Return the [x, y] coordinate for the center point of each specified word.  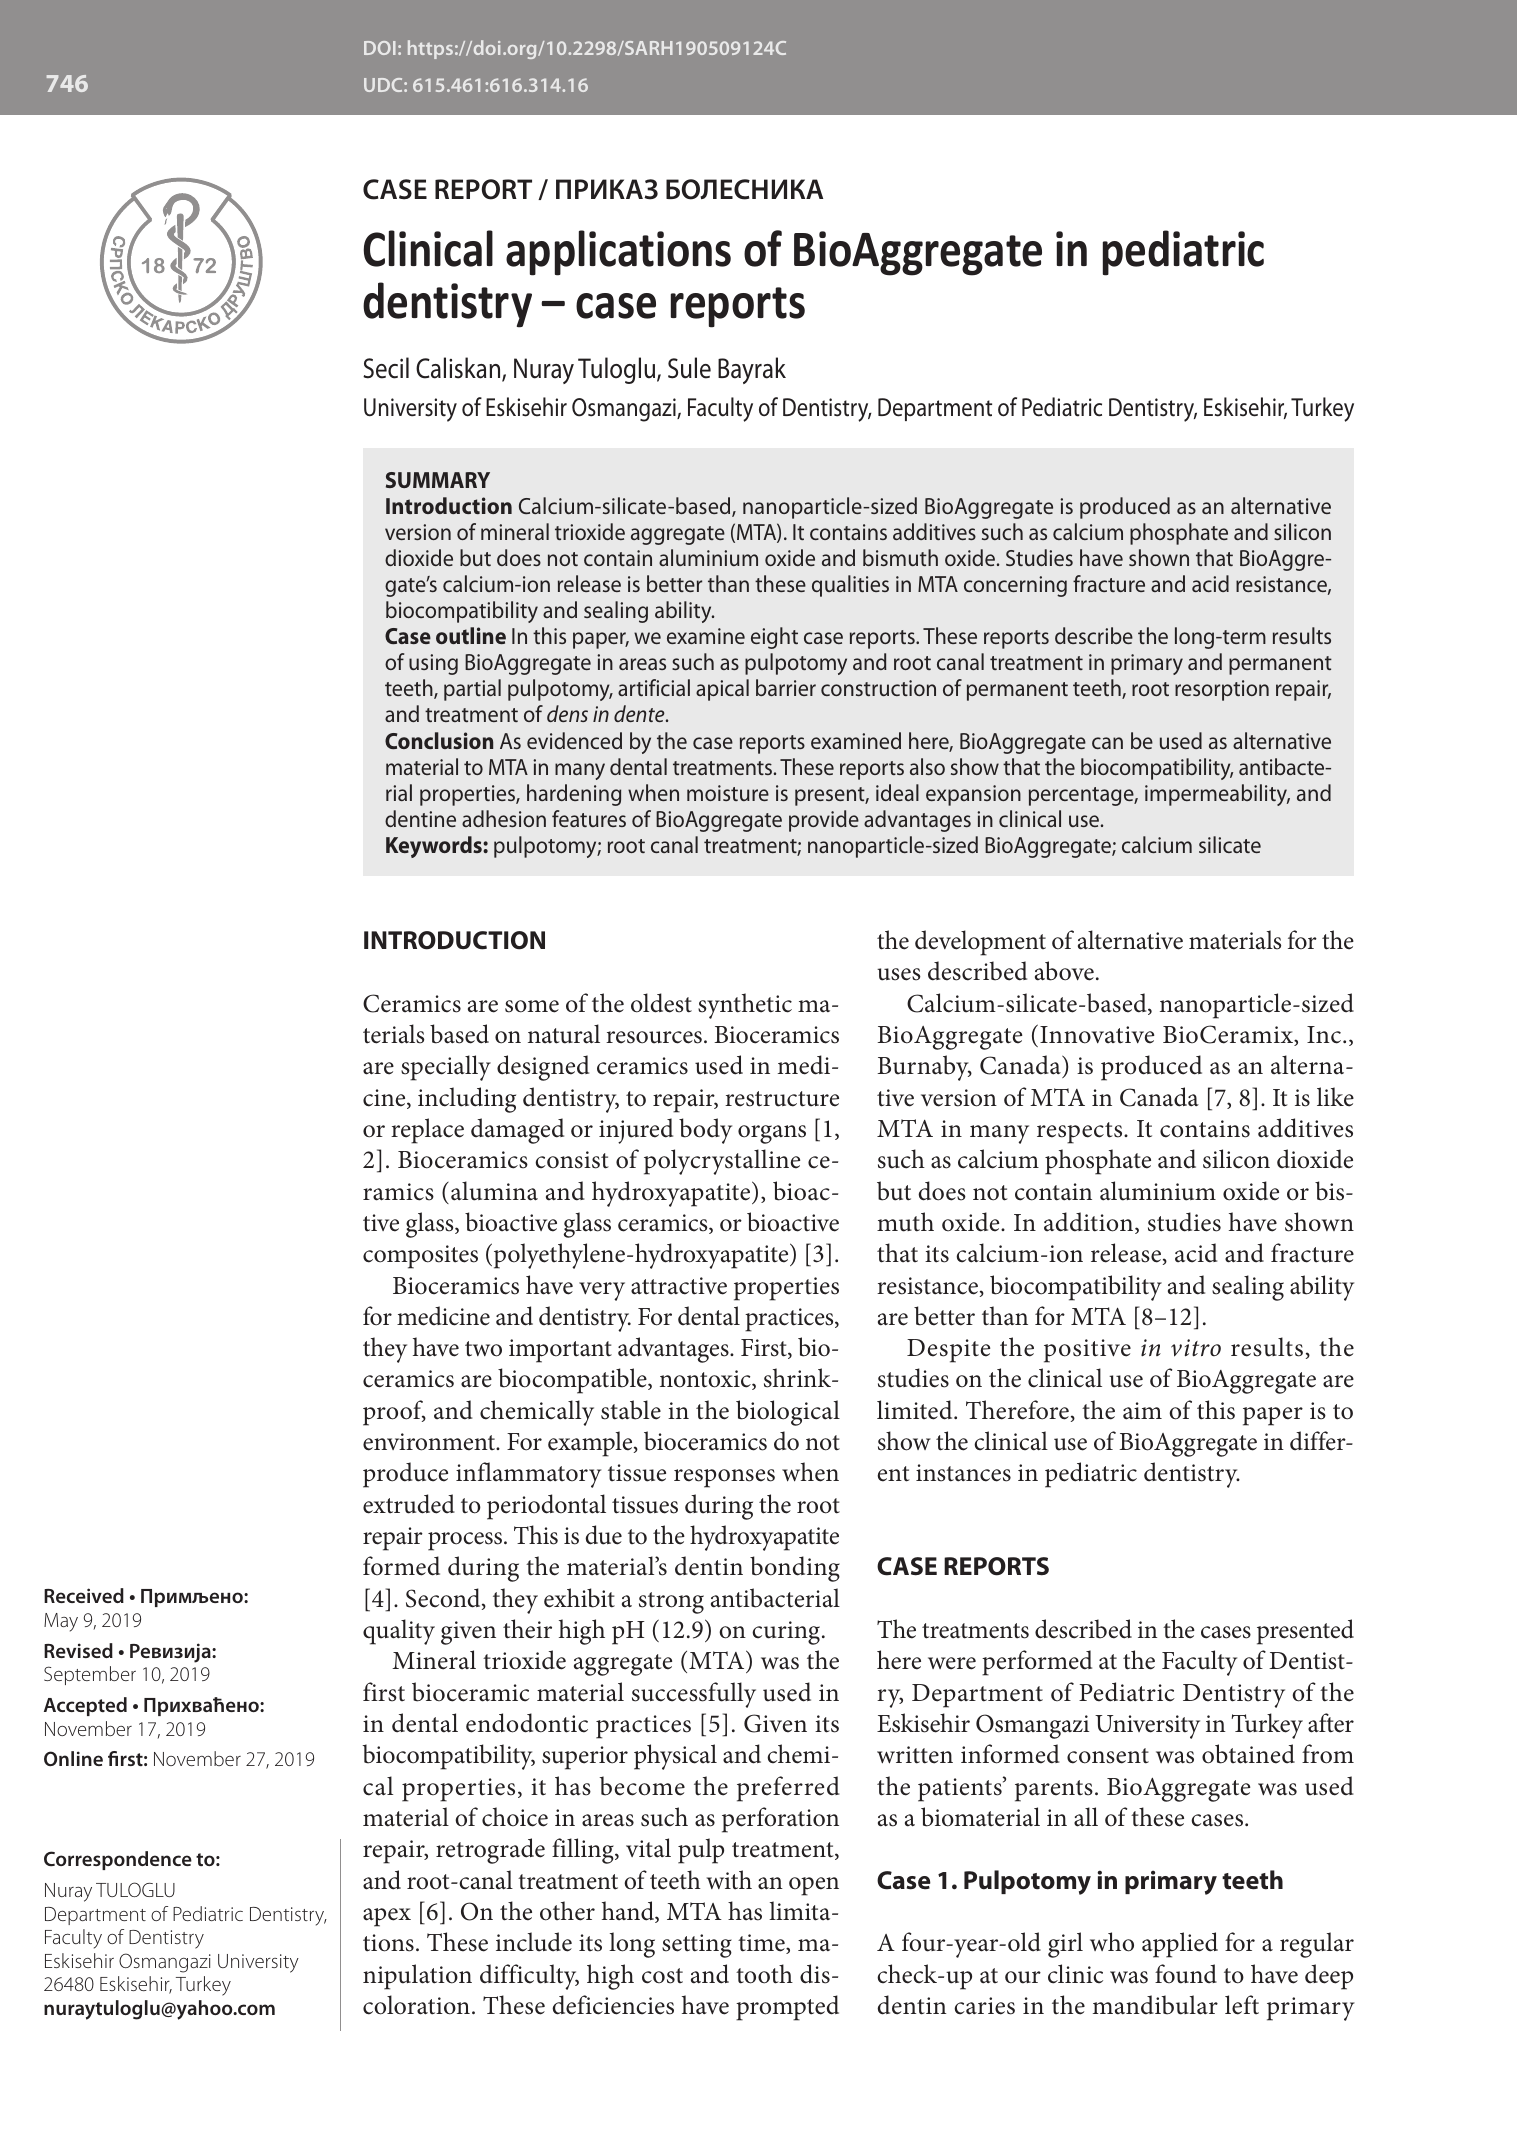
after [1331, 1723]
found [1186, 1974]
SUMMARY [438, 480]
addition [1090, 1223]
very [602, 1291]
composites [420, 1257]
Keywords [435, 847]
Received [84, 1595]
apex [387, 1917]
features [589, 818]
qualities [850, 586]
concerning [1015, 586]
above [1064, 971]
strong [671, 1603]
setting [697, 1946]
